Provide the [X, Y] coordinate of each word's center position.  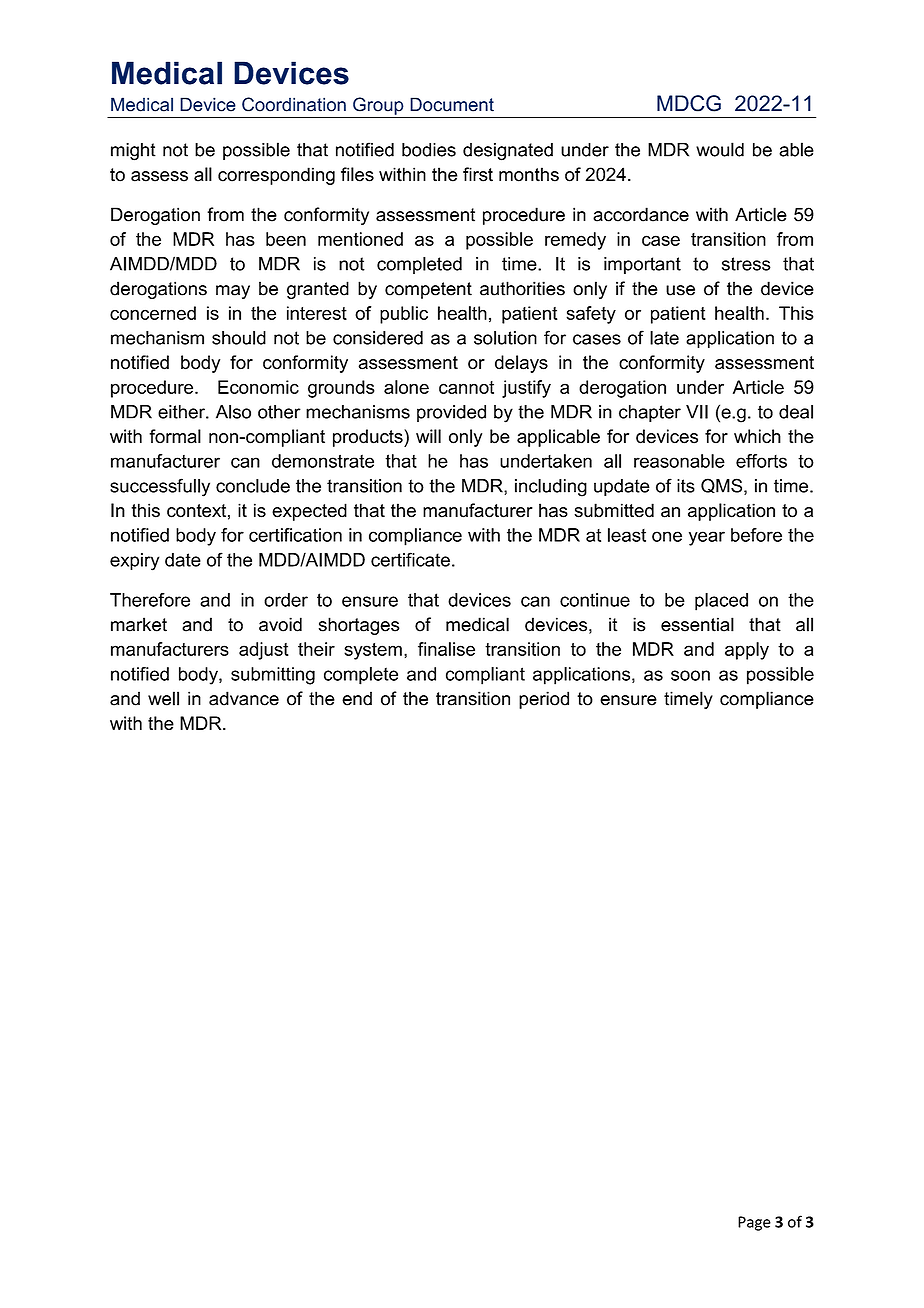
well [163, 698]
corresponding [276, 176]
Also [233, 412]
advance [244, 698]
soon [690, 675]
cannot [466, 387]
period [544, 700]
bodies [429, 150]
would [720, 149]
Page [754, 1223]
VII [697, 412]
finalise [446, 649]
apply [747, 651]
